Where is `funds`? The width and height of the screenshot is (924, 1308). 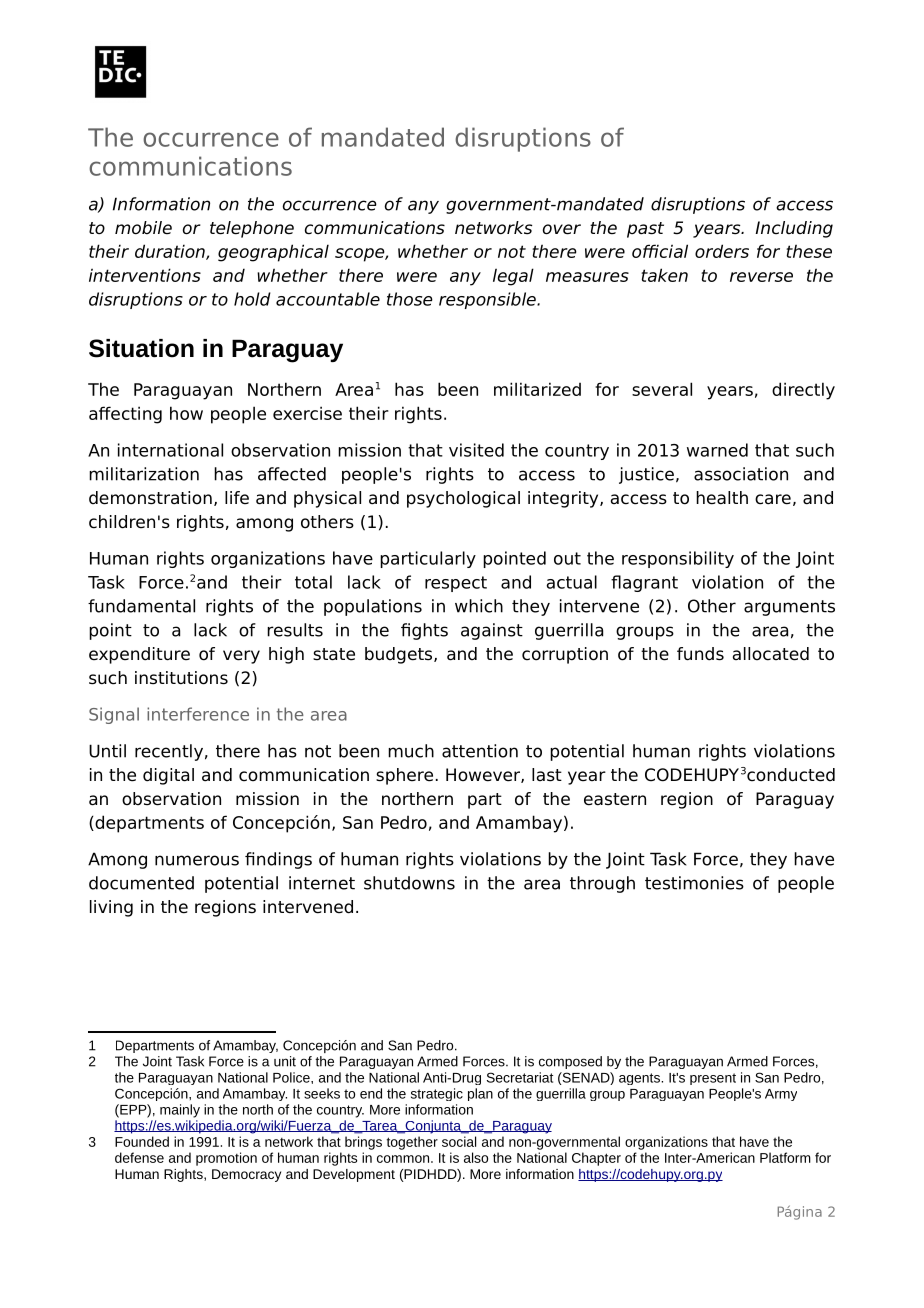 funds is located at coordinates (700, 654).
